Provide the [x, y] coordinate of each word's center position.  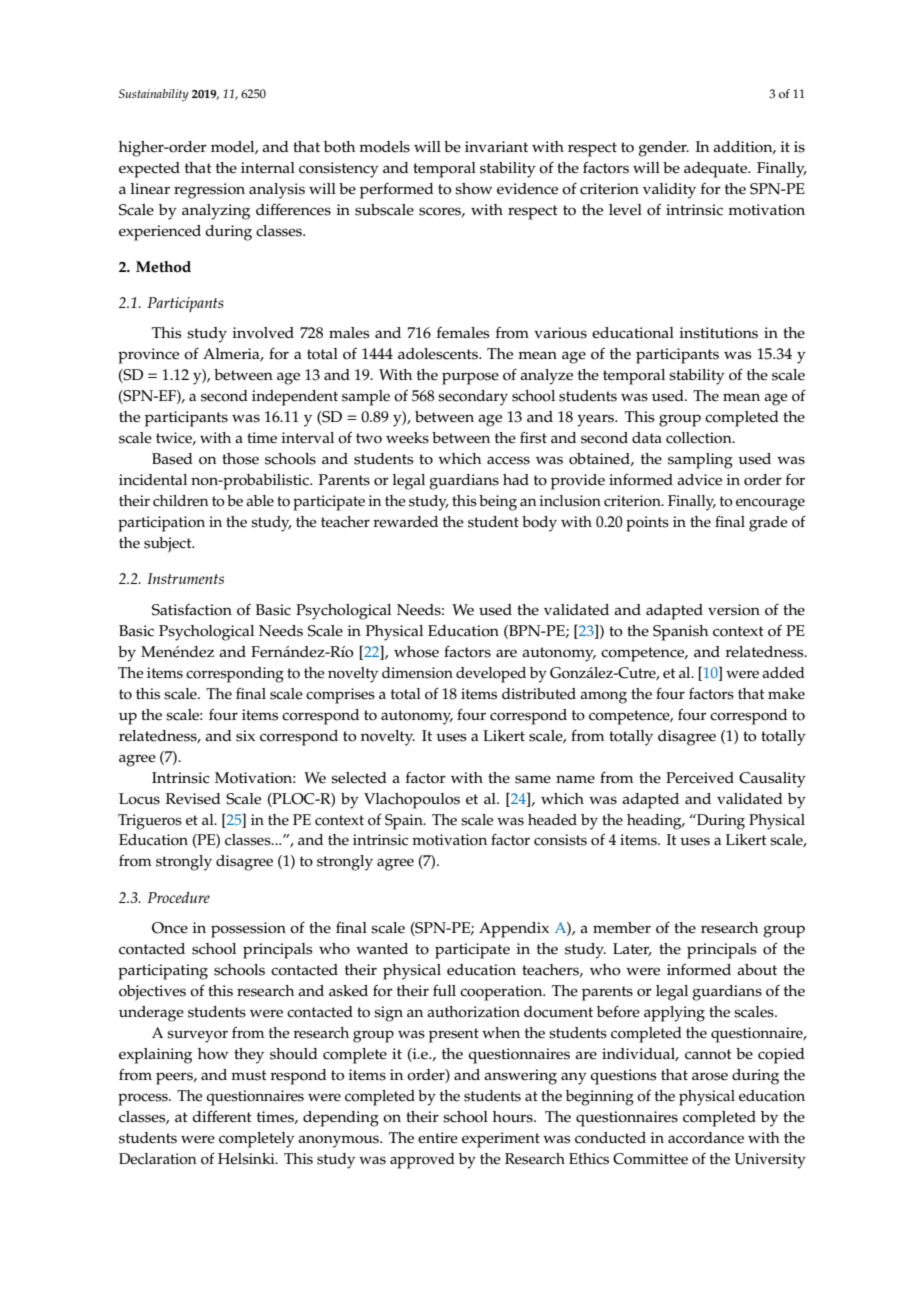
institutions [718, 333]
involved [263, 333]
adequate [716, 170]
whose [416, 652]
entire [438, 1138]
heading [655, 822]
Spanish [680, 633]
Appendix [514, 930]
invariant [496, 146]
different [222, 1116]
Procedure [178, 897]
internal [268, 168]
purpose [470, 378]
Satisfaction [192, 610]
